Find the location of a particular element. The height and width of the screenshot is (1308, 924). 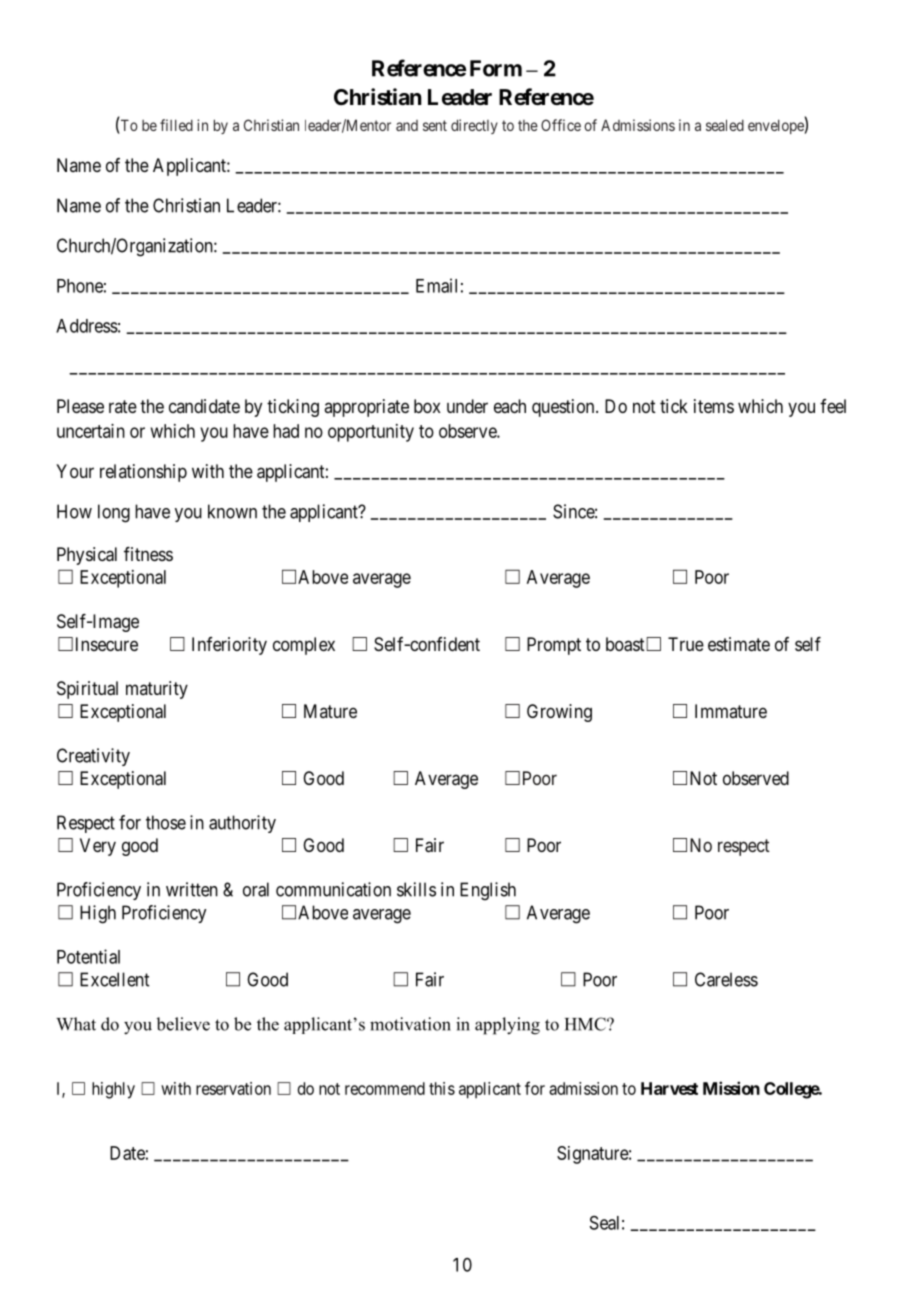

sent is located at coordinates (435, 125).
